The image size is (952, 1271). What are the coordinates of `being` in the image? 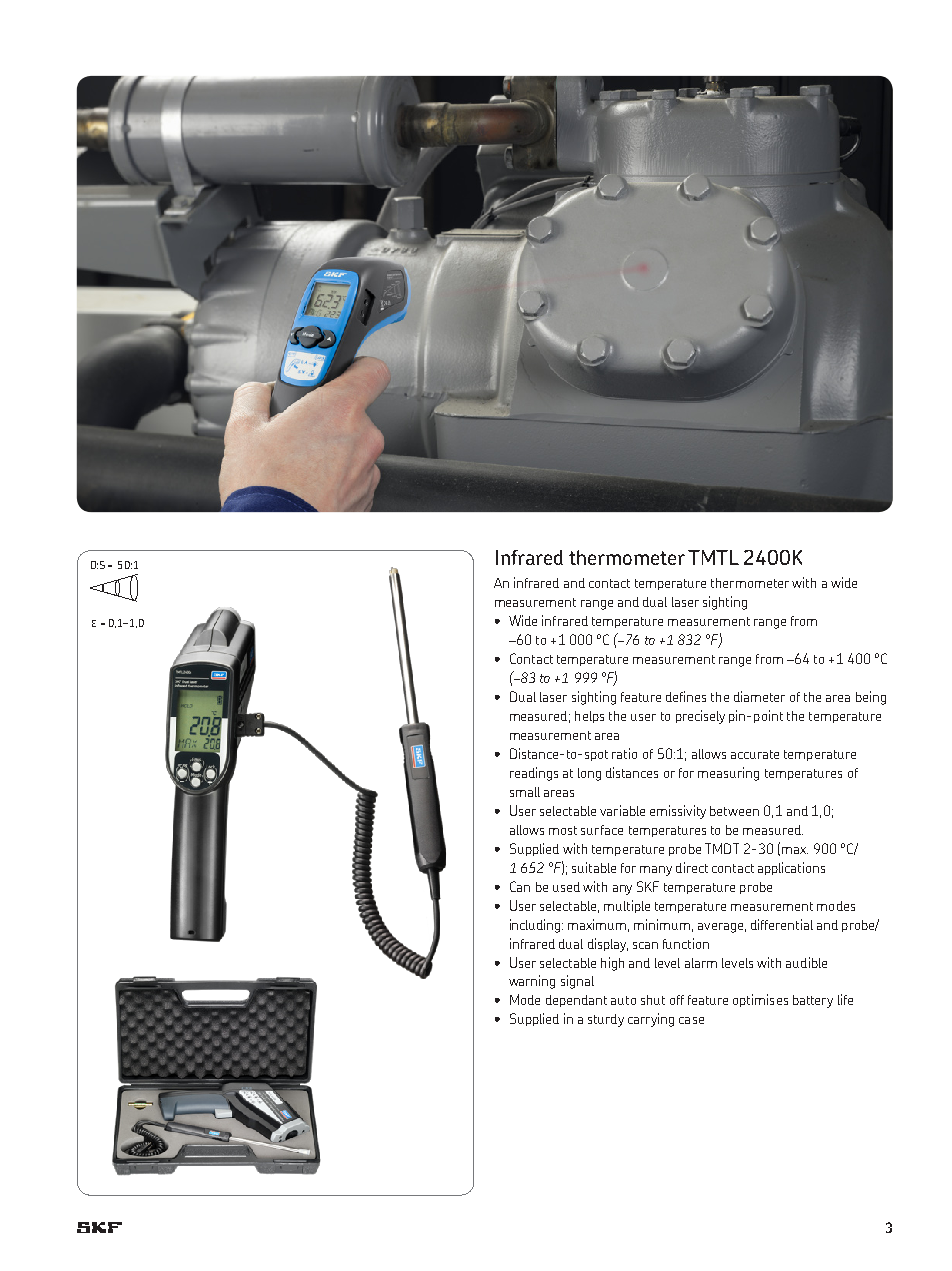 It's located at (871, 698).
